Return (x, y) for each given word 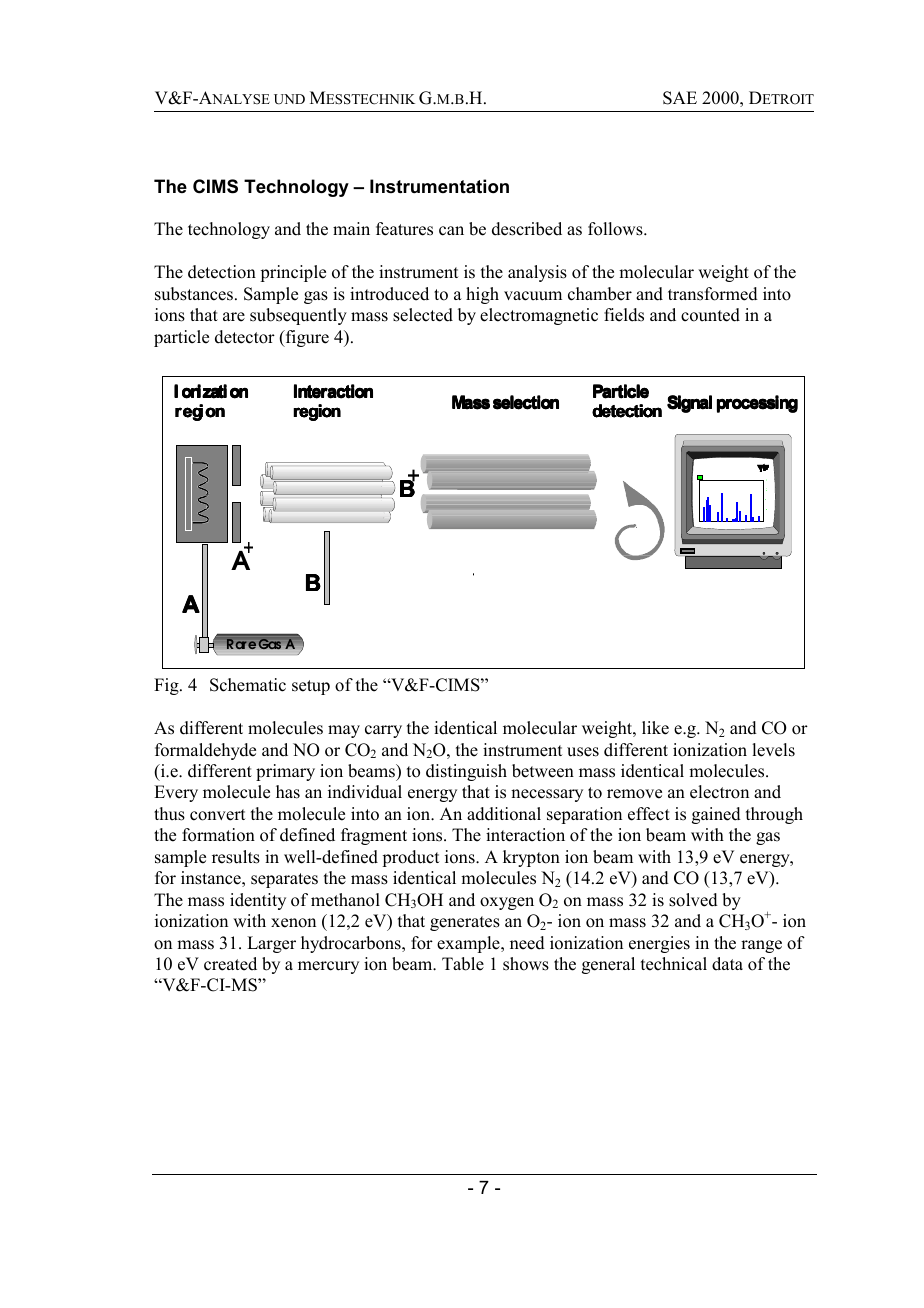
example (469, 944)
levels (773, 750)
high (482, 295)
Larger (271, 944)
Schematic (248, 685)
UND (289, 99)
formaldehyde (205, 751)
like (655, 728)
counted (710, 315)
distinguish (466, 772)
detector (245, 337)
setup (311, 687)
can (451, 231)
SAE (680, 98)
